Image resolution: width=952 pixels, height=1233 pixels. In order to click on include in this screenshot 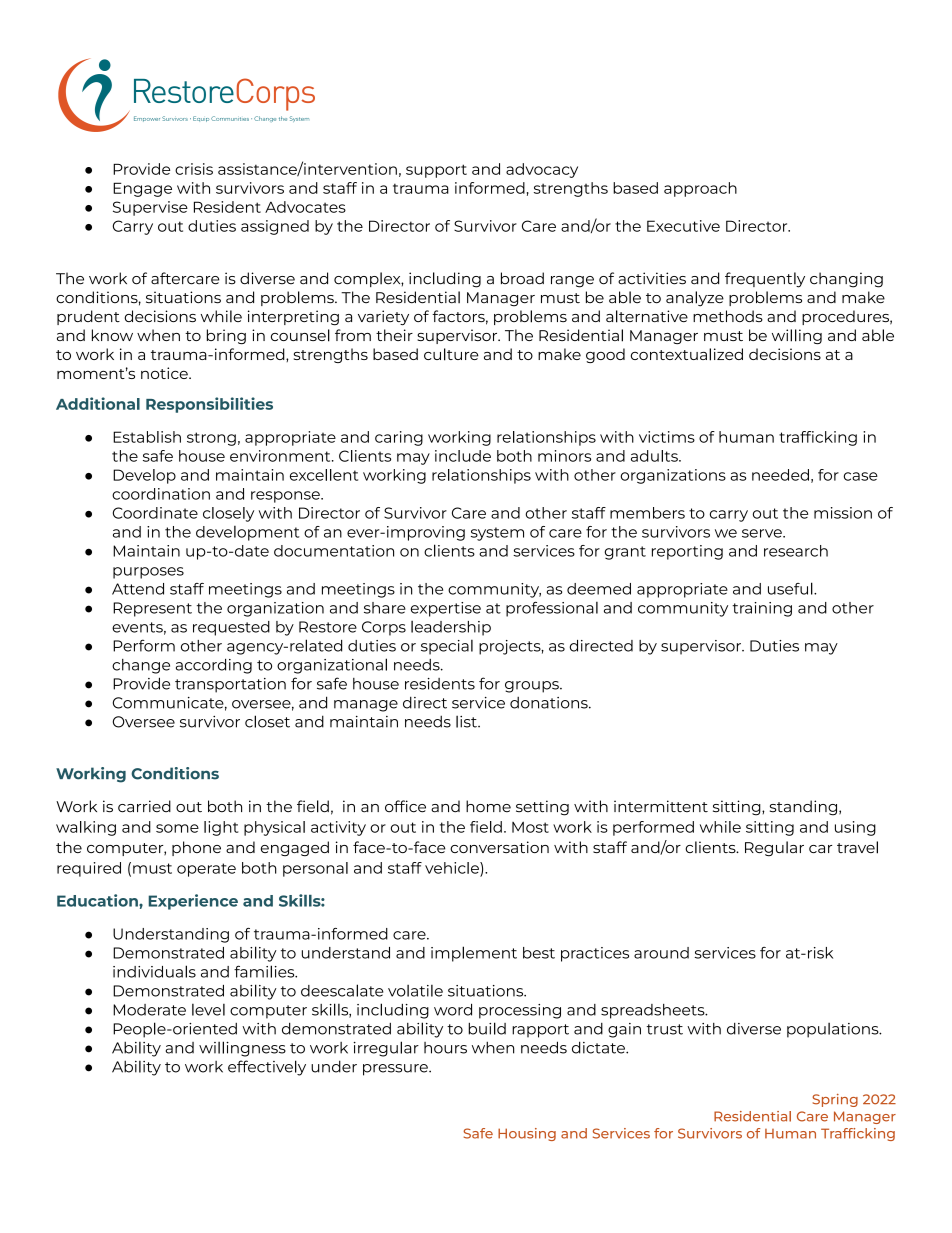, I will do `click(463, 456)`.
